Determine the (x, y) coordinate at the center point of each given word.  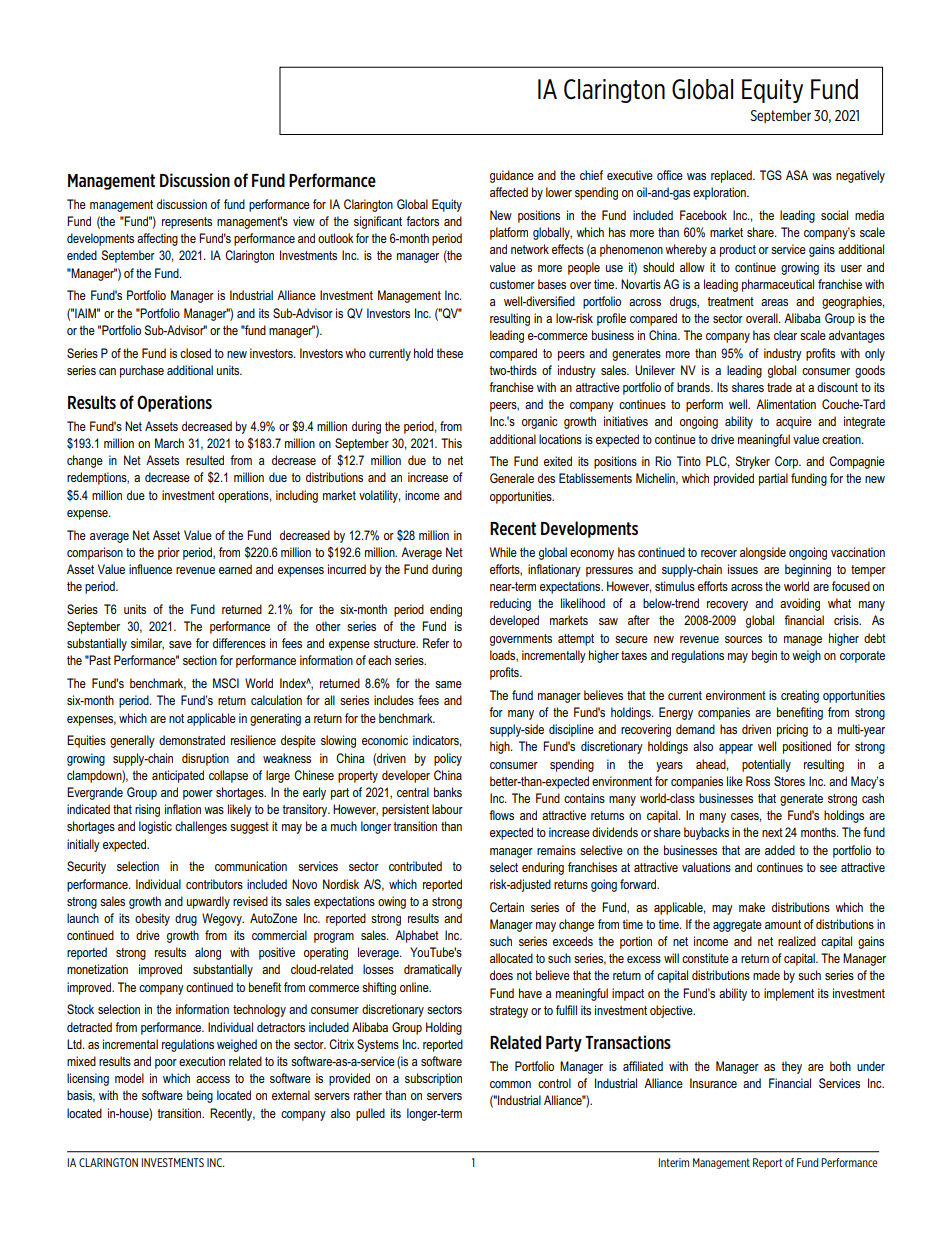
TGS (771, 175)
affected (509, 192)
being (200, 1096)
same (448, 684)
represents (187, 223)
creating (800, 696)
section (200, 660)
